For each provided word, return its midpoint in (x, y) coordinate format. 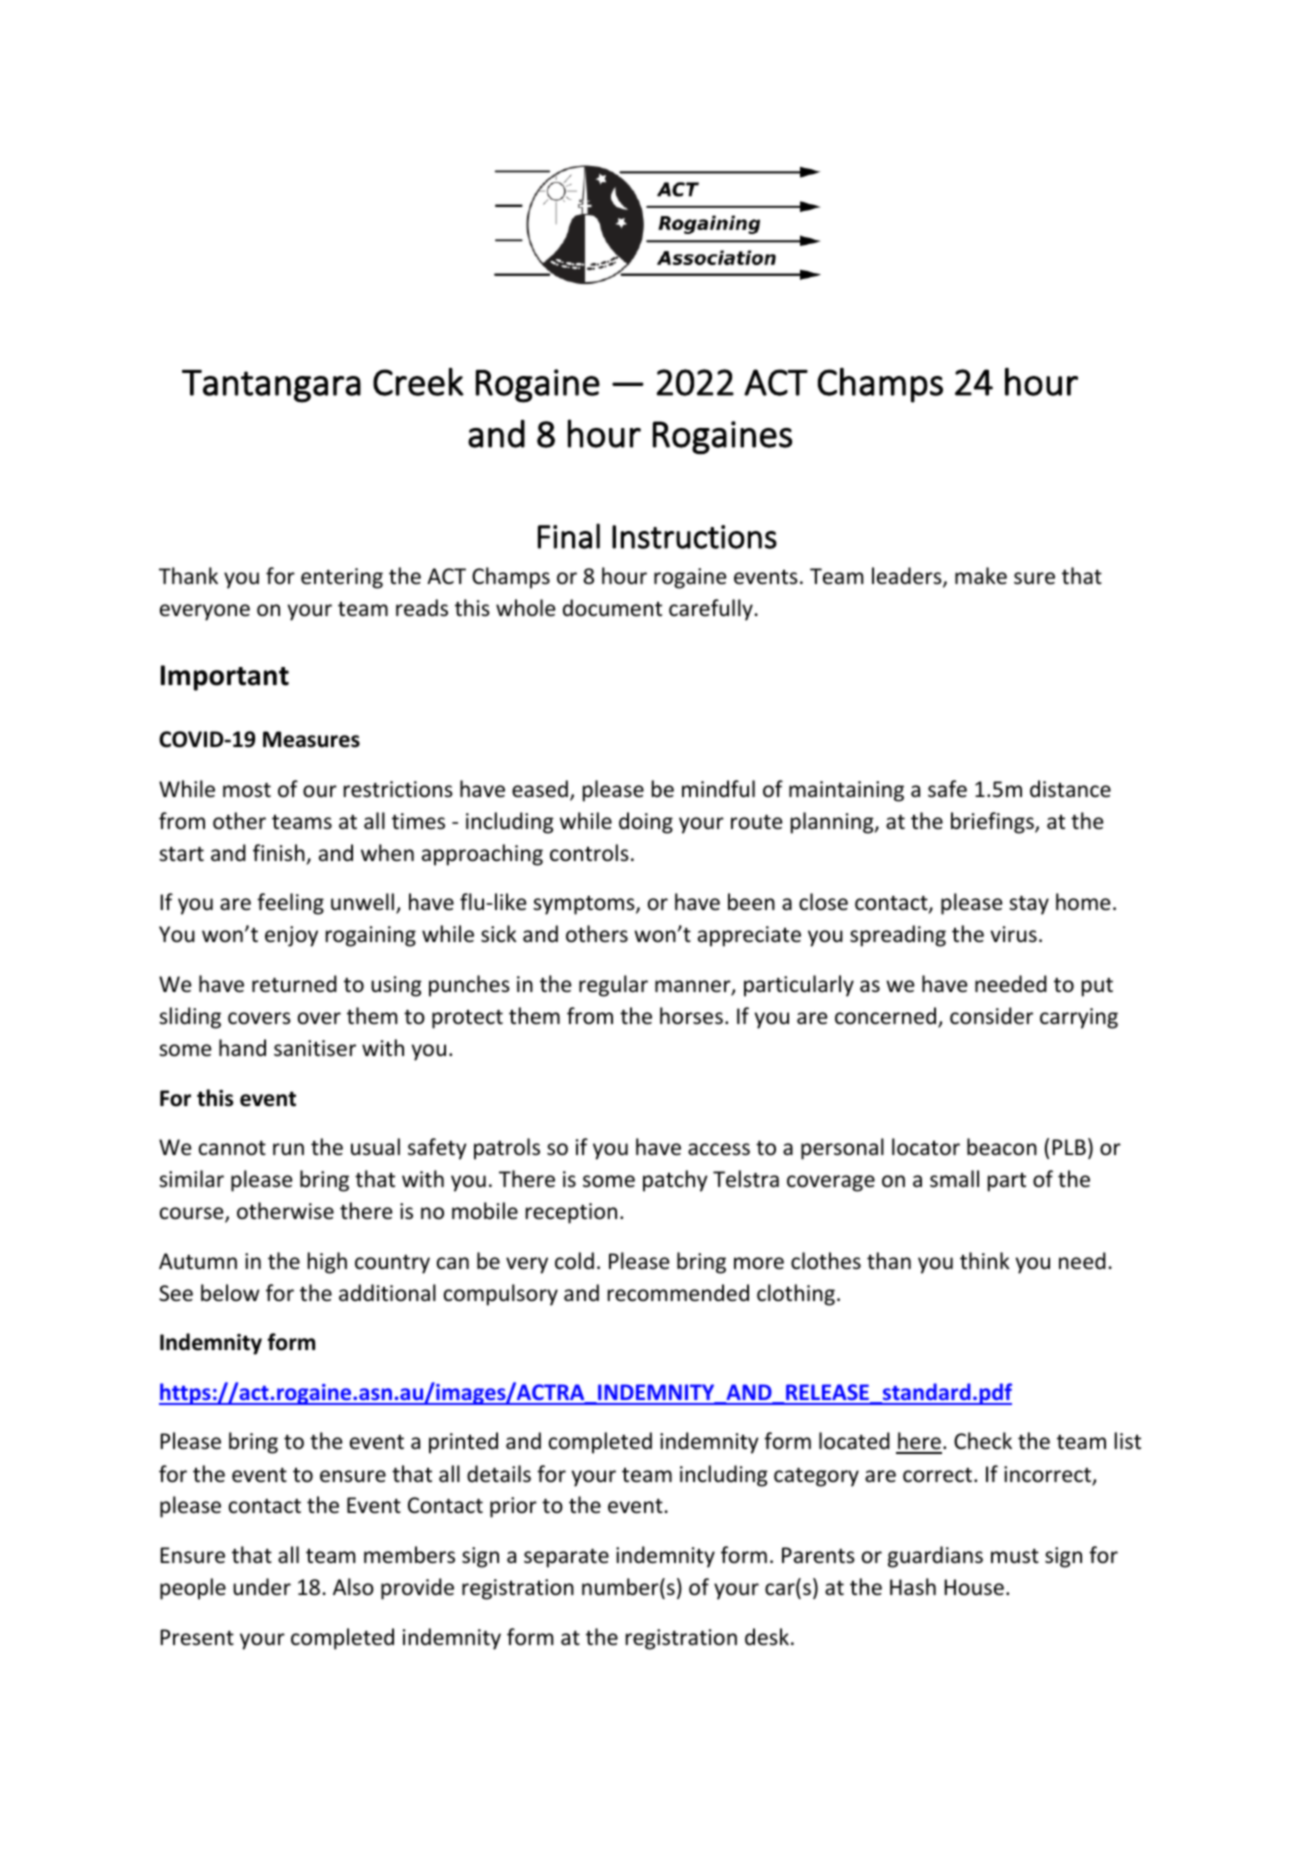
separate (566, 1558)
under (262, 1587)
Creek (418, 382)
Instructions (694, 537)
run (288, 1149)
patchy (675, 1181)
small (954, 1179)
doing (646, 823)
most (247, 790)
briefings (993, 823)
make (981, 576)
